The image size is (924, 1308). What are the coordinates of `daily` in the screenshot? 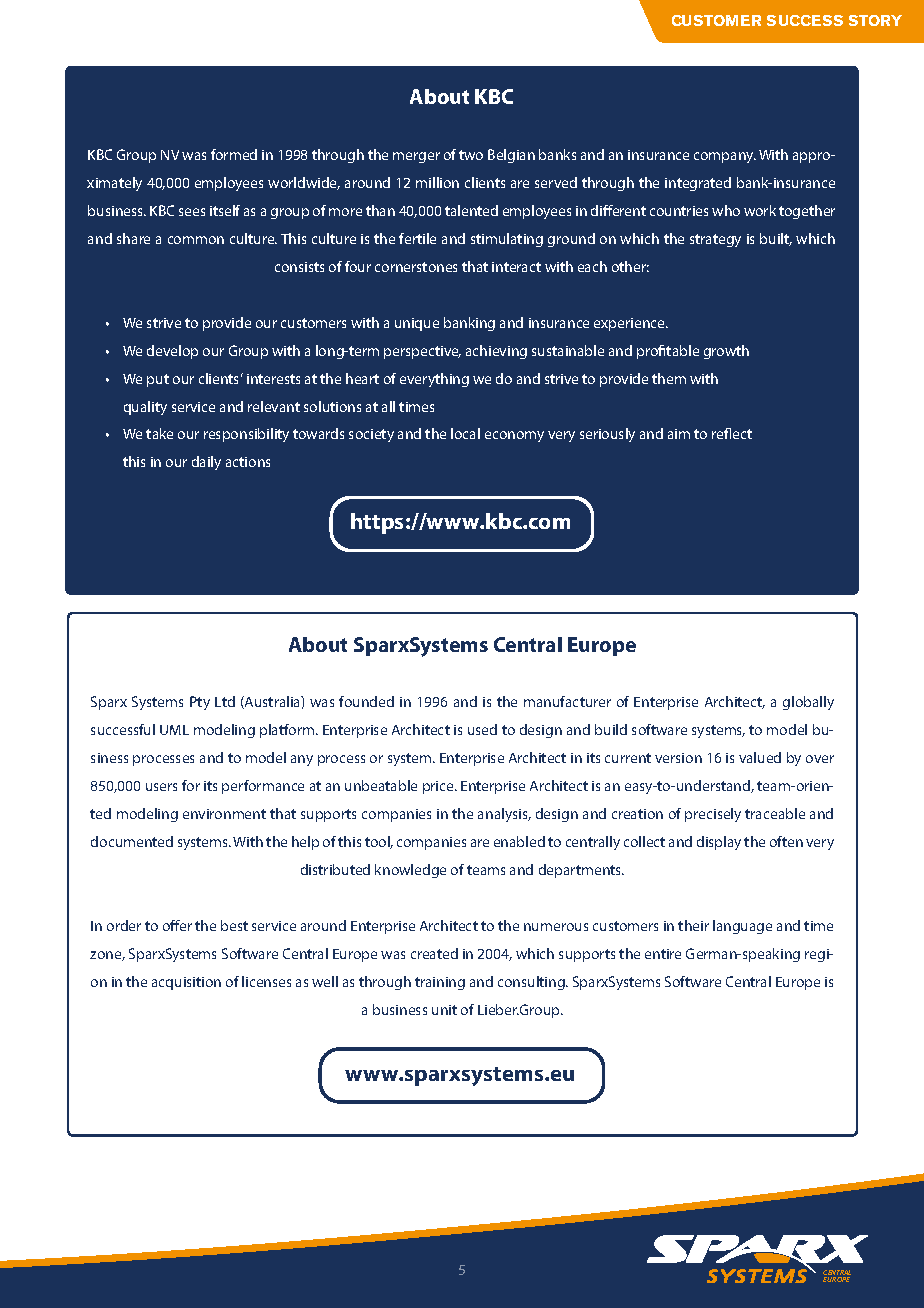 It's located at (206, 463).
